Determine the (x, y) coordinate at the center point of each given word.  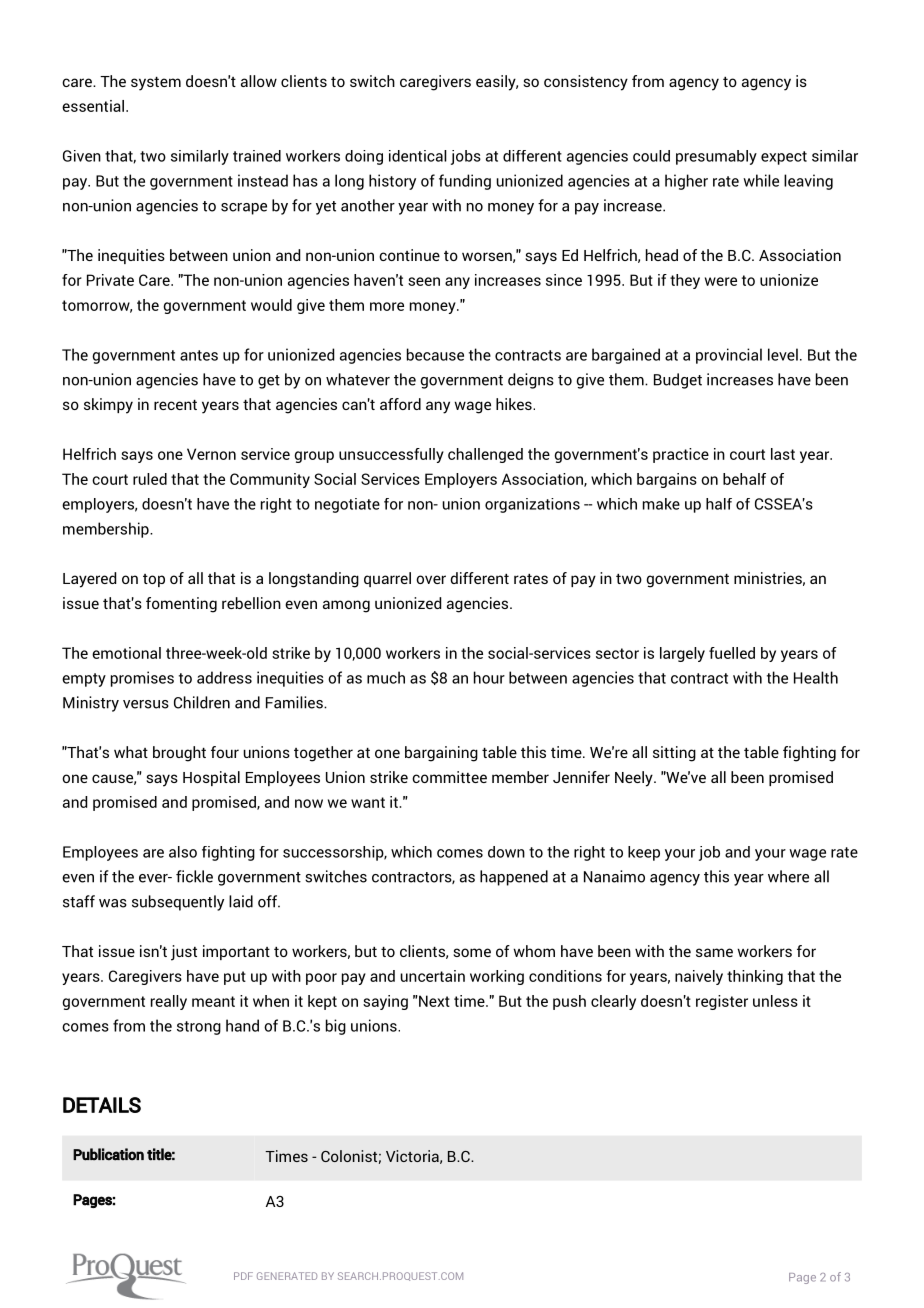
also (183, 852)
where (788, 876)
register (722, 1002)
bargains (667, 480)
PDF (243, 1276)
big (336, 1027)
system (156, 84)
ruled (150, 479)
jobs (466, 157)
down (506, 852)
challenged (485, 455)
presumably (716, 157)
